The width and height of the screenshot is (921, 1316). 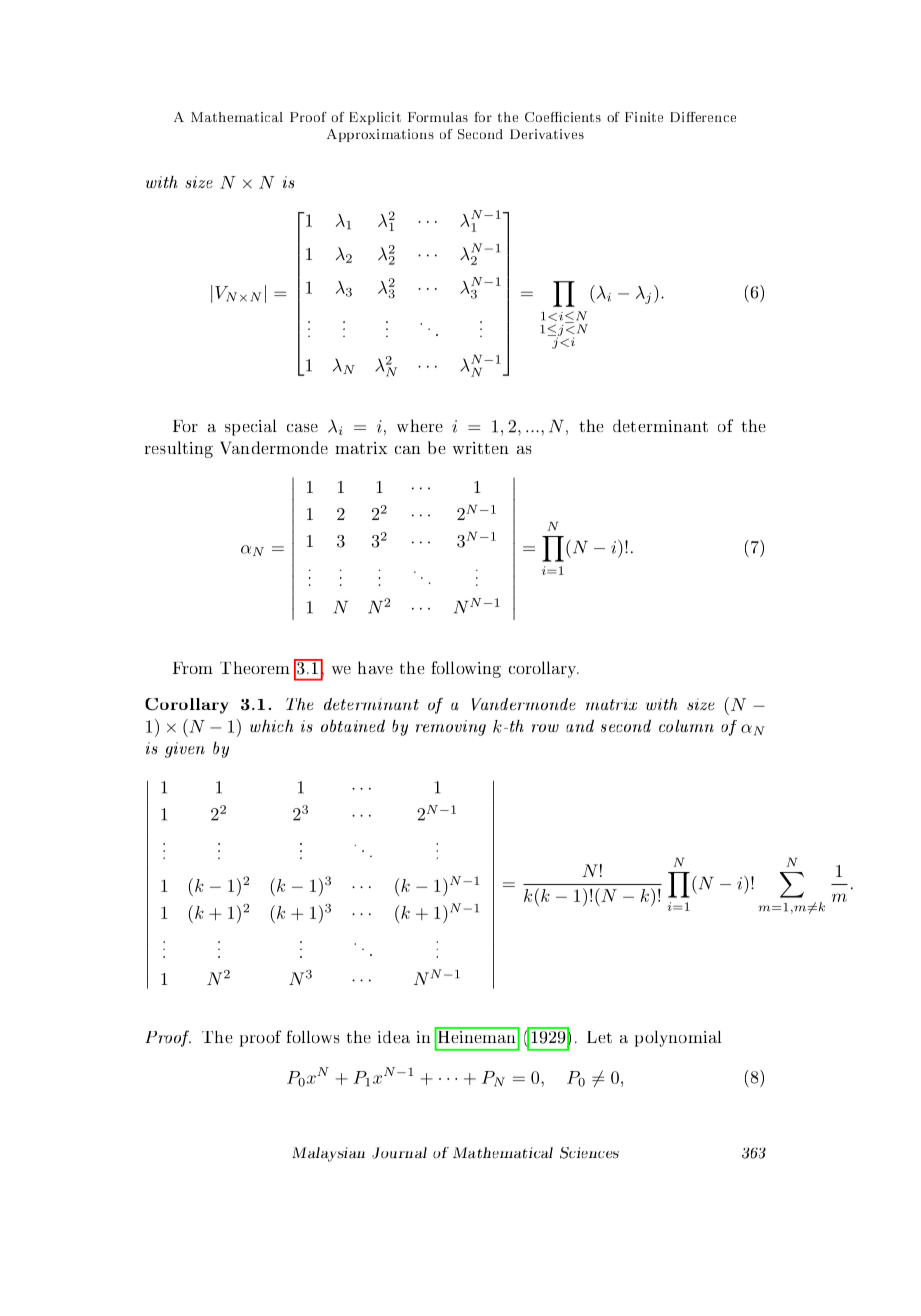 I want to click on special, so click(x=251, y=427).
